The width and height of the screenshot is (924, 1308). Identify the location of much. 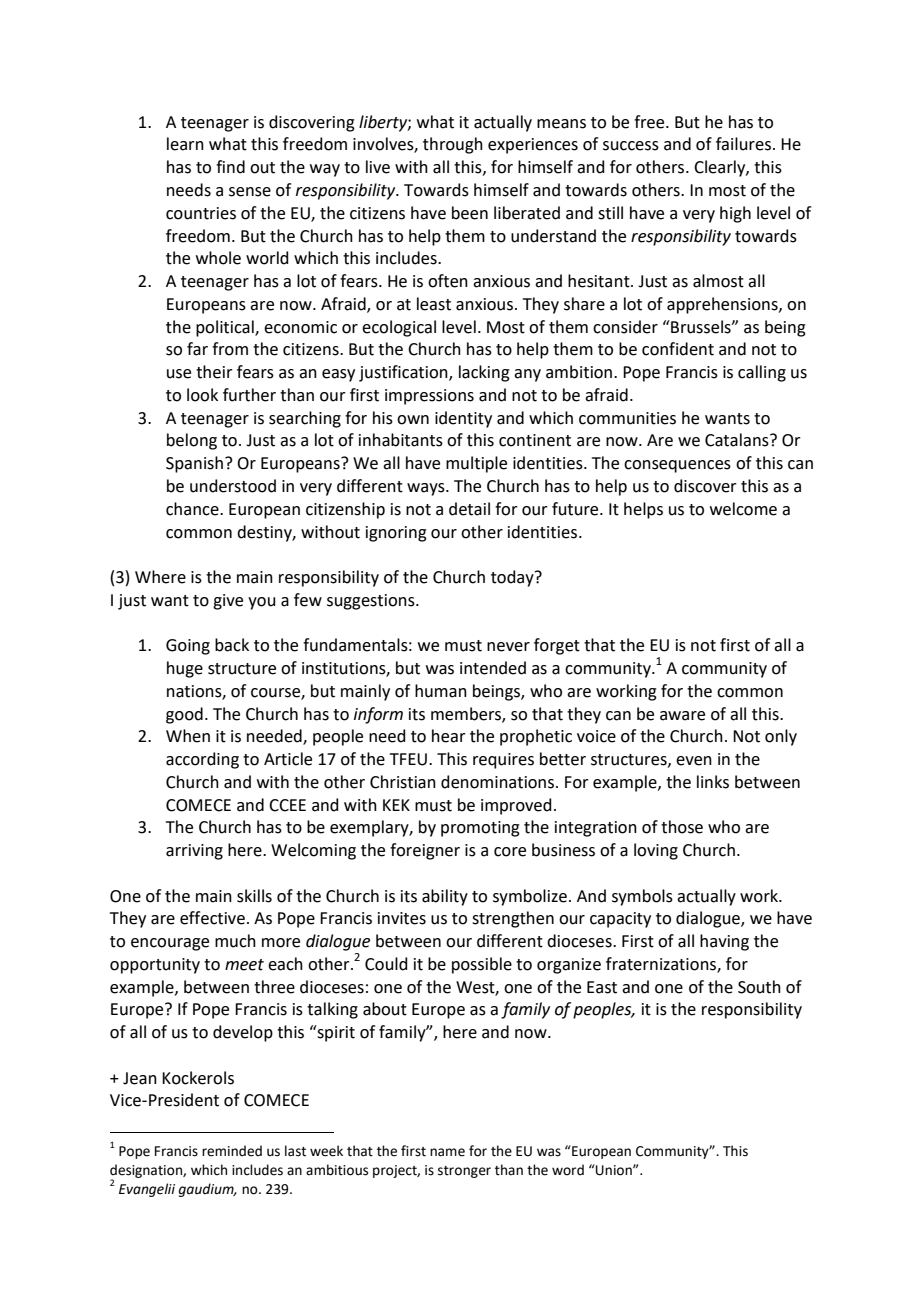
(235, 941).
